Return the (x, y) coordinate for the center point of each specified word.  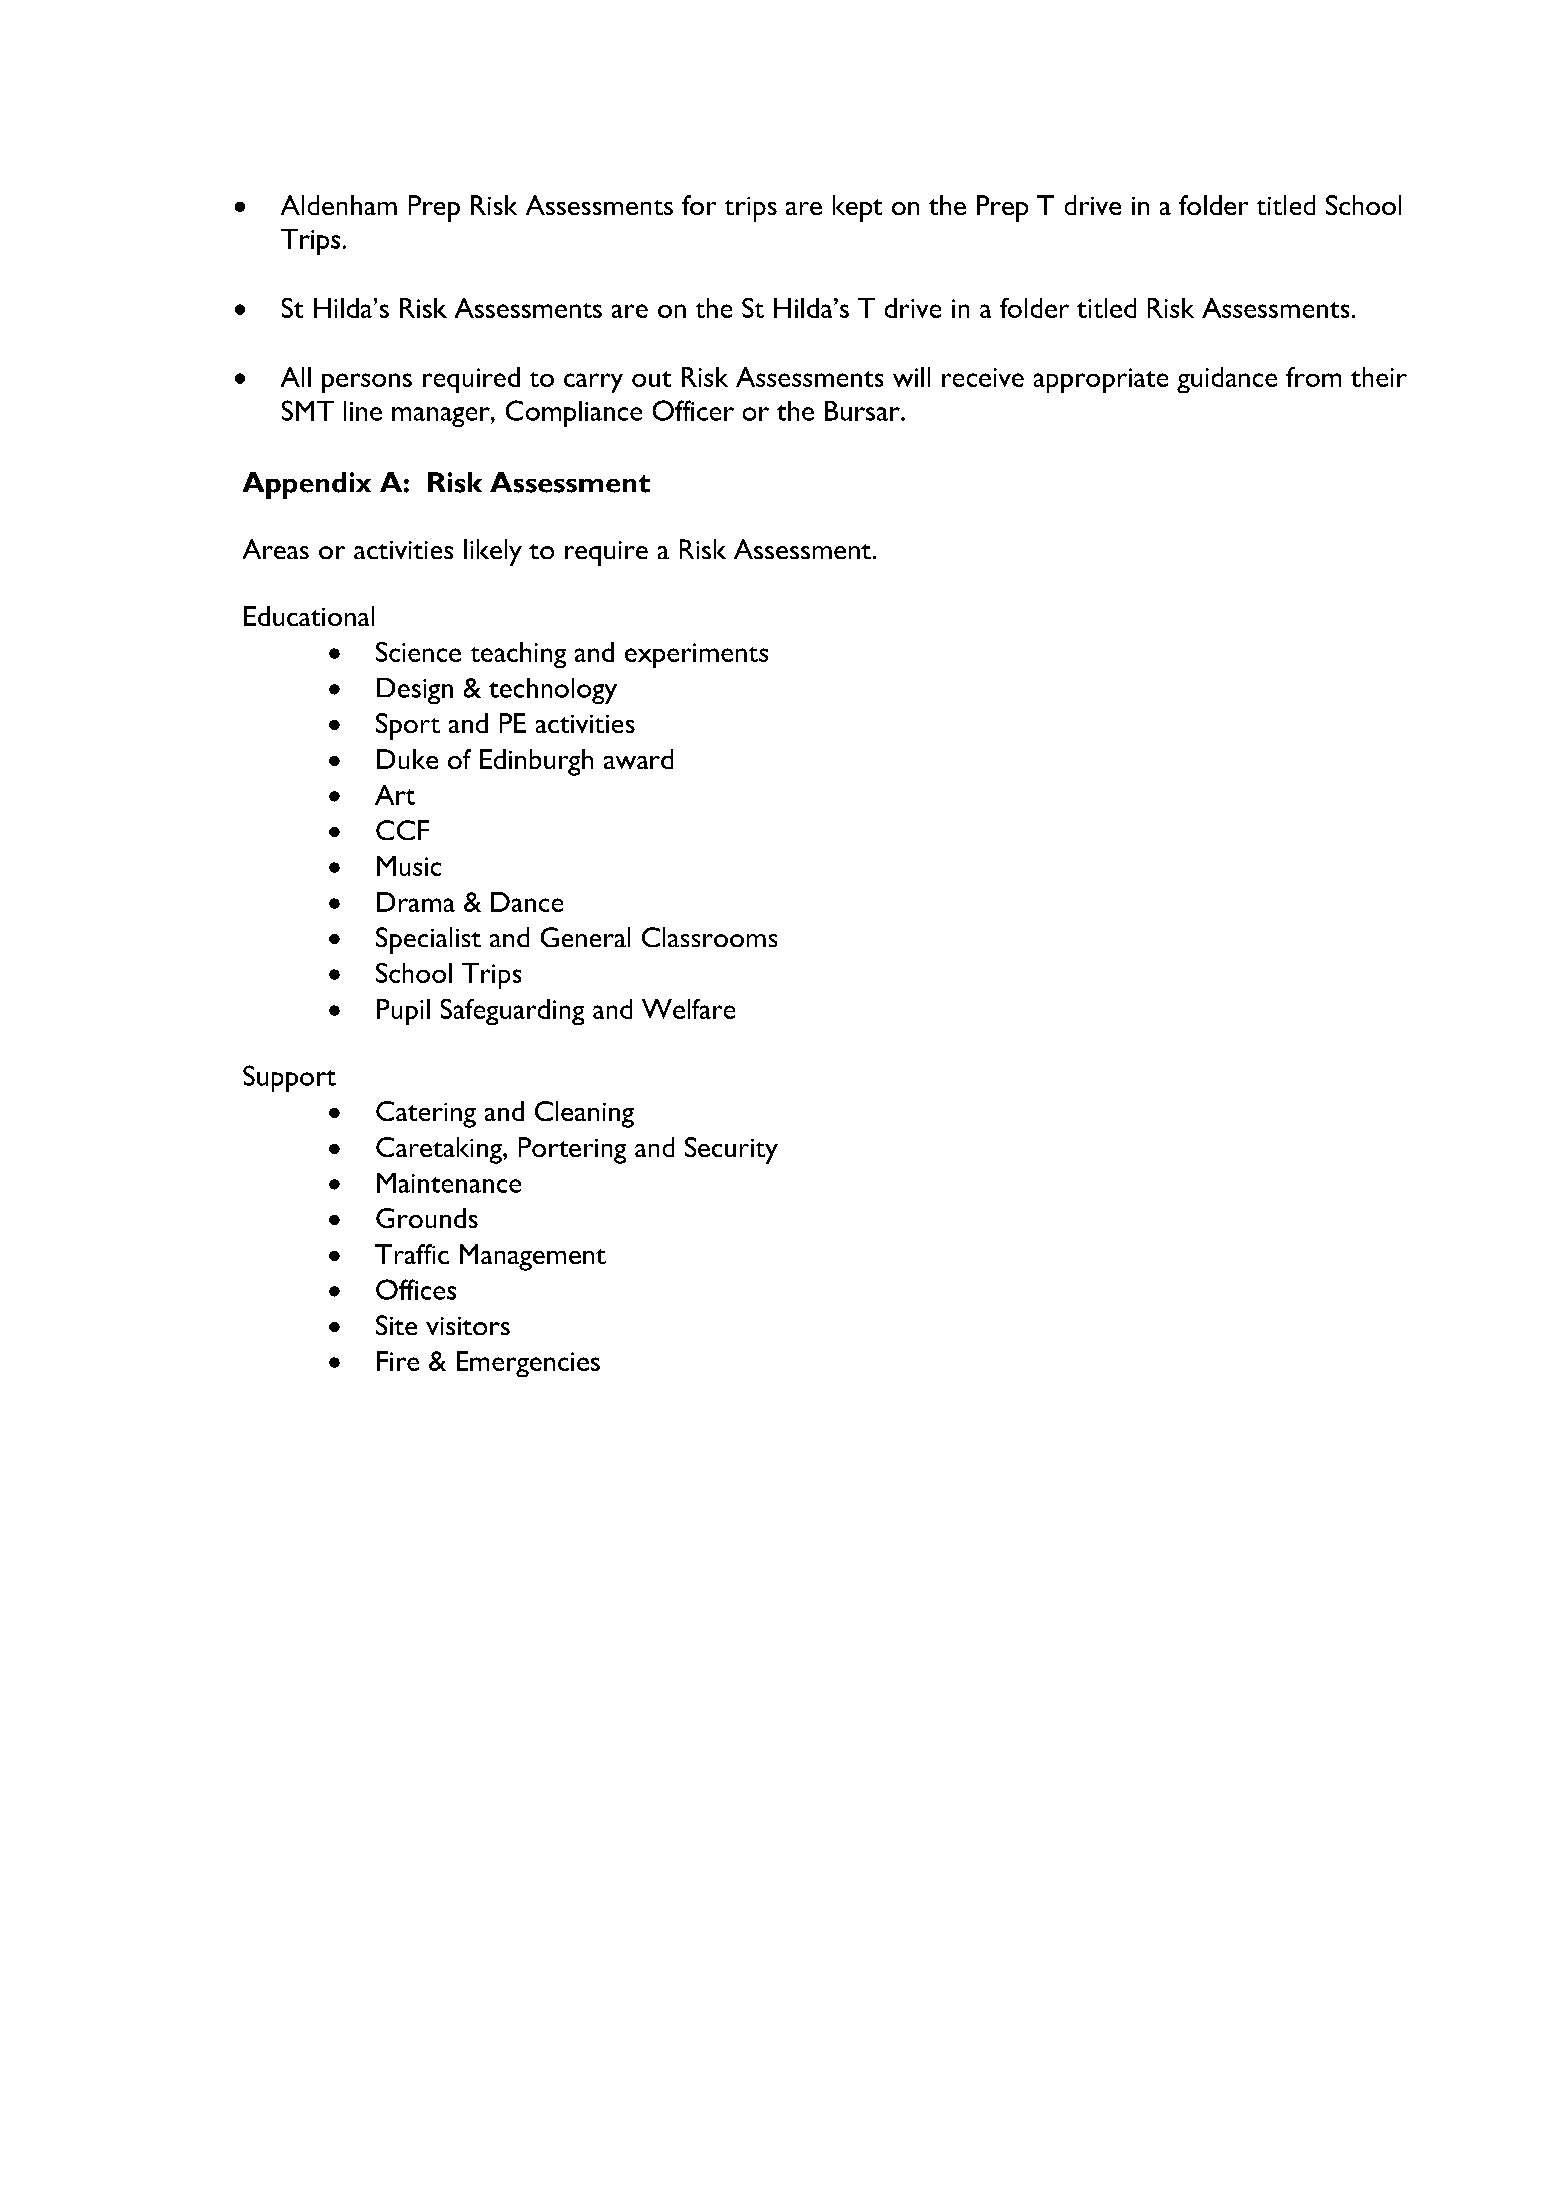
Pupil (403, 1012)
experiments (696, 655)
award (638, 759)
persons (367, 383)
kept (857, 208)
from (1313, 377)
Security (731, 1150)
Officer (693, 410)
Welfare (688, 1009)
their (1379, 377)
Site (396, 1325)
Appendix (307, 485)
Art (395, 795)
